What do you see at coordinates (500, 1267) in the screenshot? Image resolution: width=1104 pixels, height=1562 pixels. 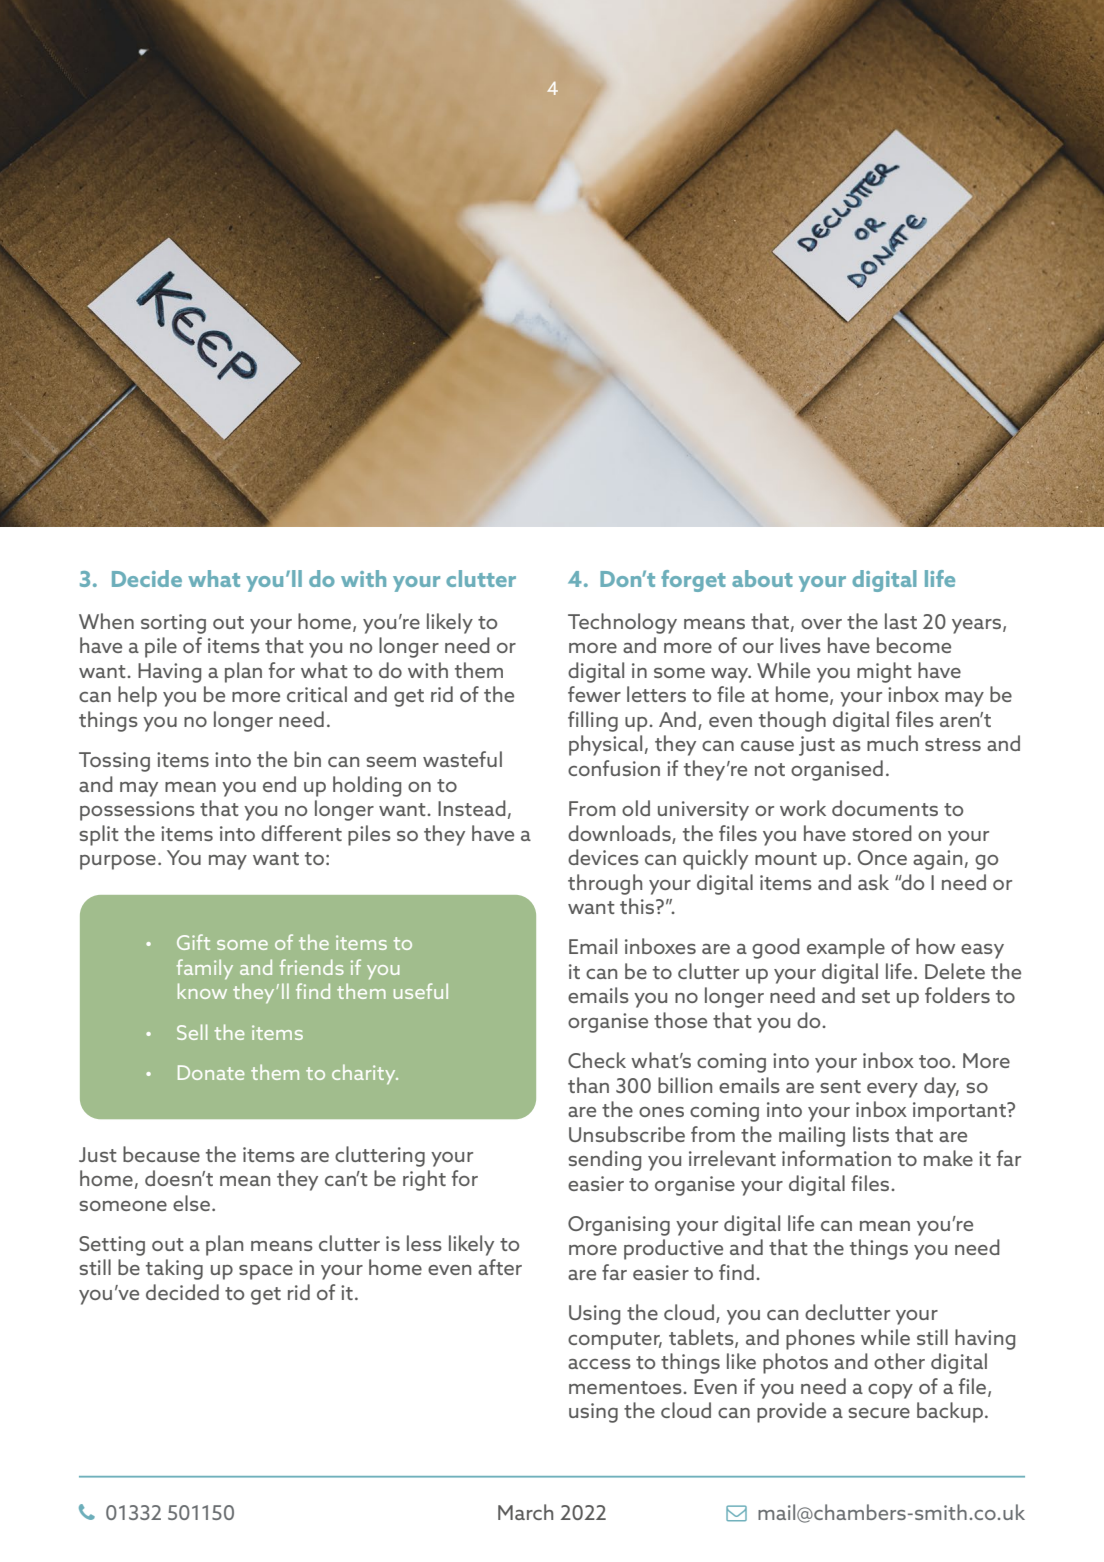 I see `after` at bounding box center [500, 1267].
